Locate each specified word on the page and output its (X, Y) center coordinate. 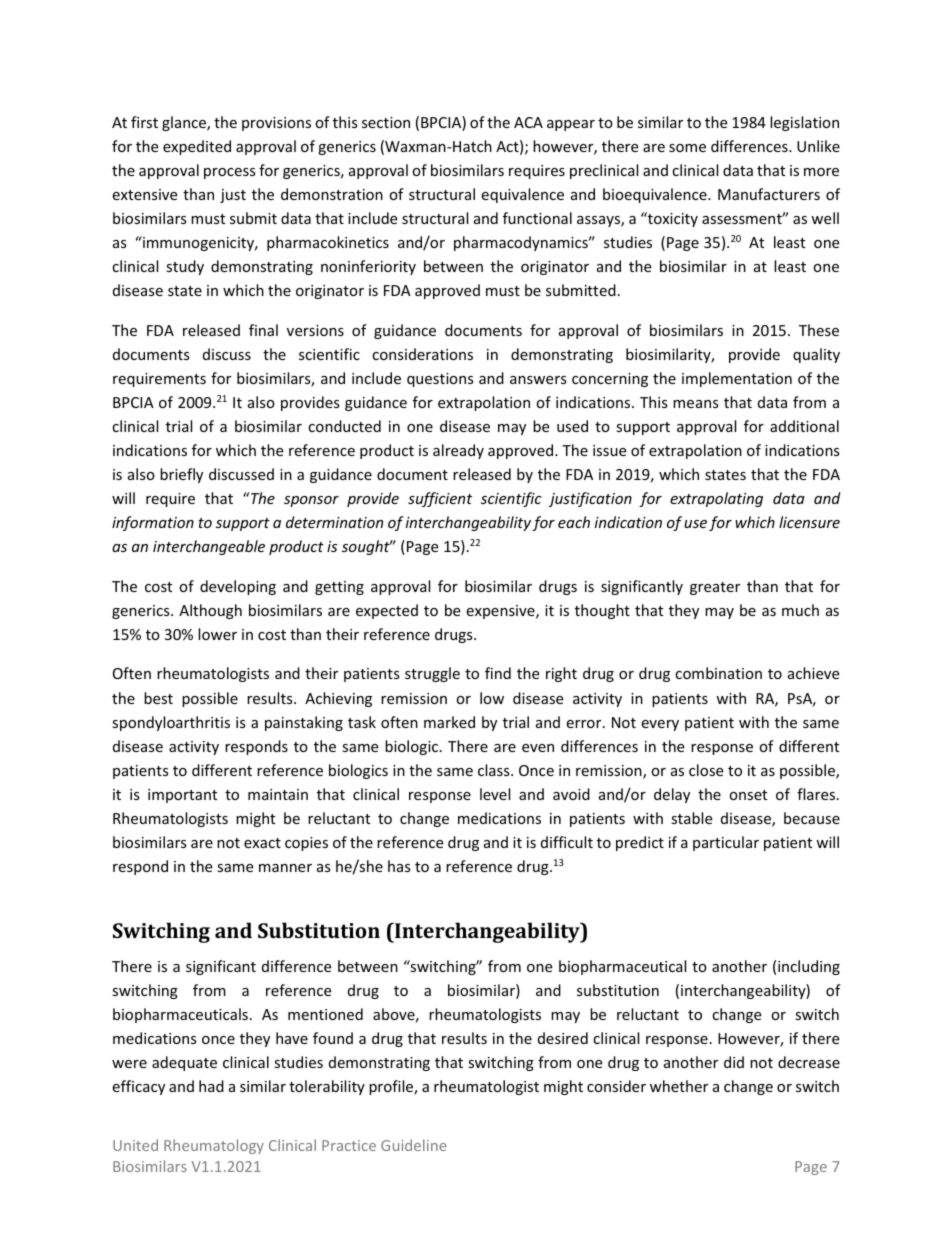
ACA (528, 122)
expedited (197, 147)
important (182, 796)
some (687, 148)
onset (748, 795)
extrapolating (716, 499)
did (734, 1062)
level (495, 794)
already (458, 451)
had (211, 1086)
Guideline (414, 1145)
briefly (181, 475)
